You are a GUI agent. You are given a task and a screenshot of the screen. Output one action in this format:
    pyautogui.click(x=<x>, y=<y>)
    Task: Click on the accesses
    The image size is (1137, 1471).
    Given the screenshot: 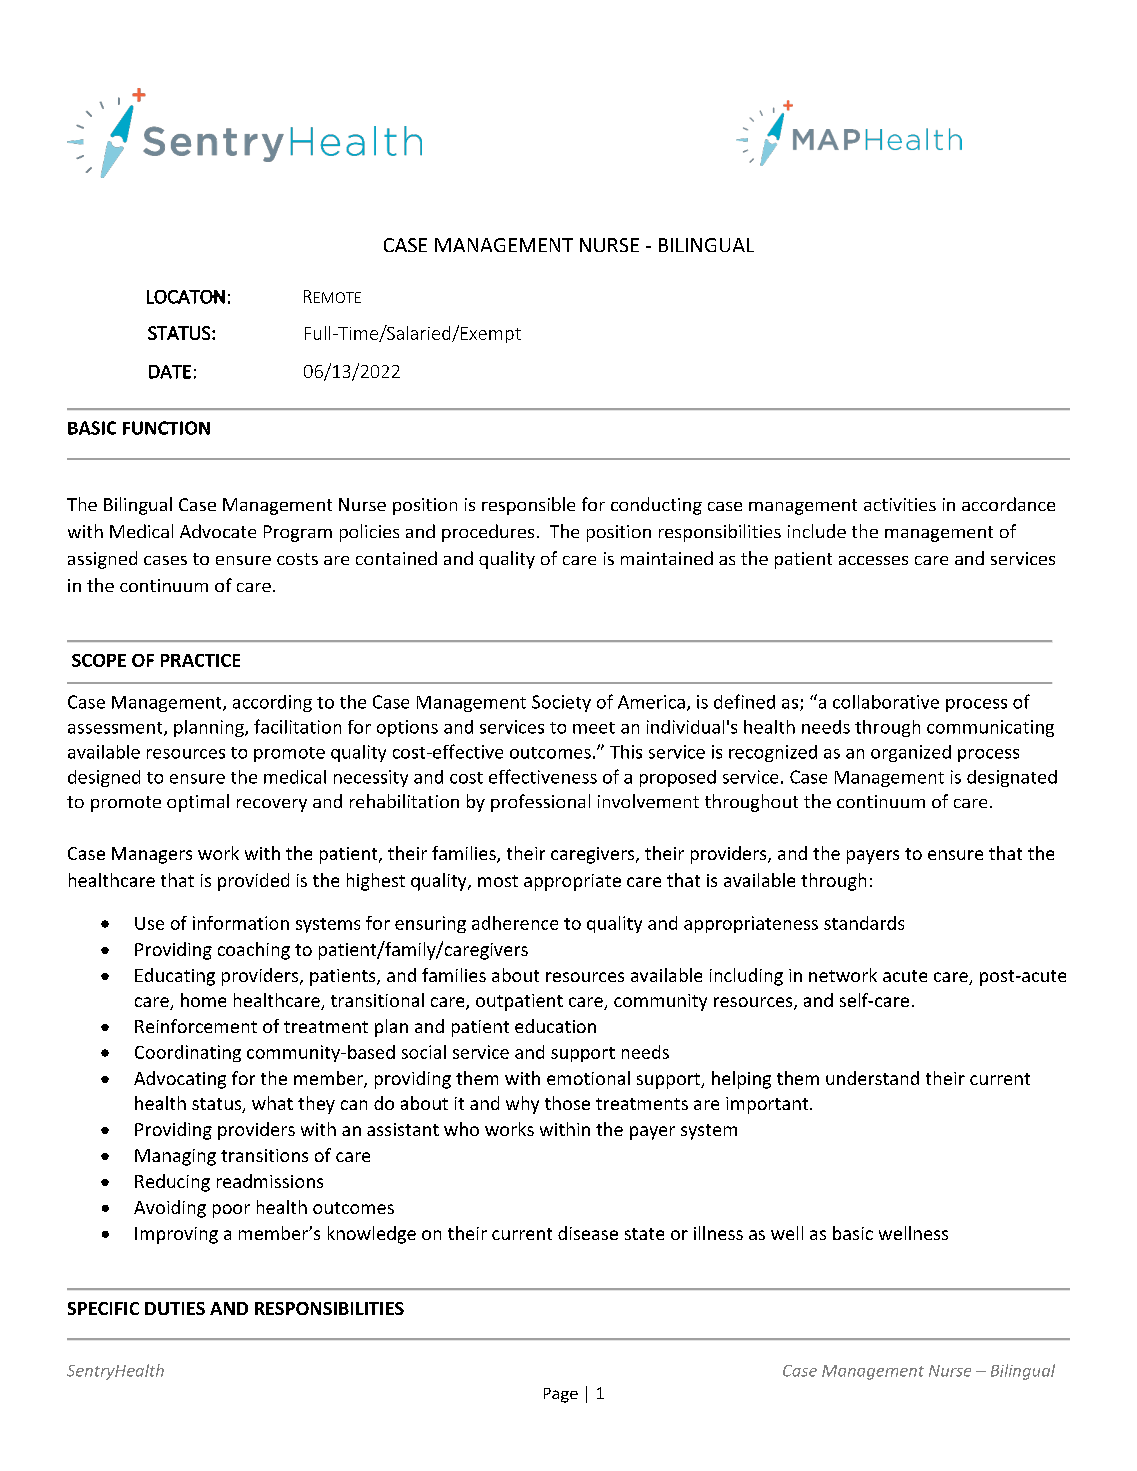 What is the action you would take?
    pyautogui.click(x=873, y=560)
